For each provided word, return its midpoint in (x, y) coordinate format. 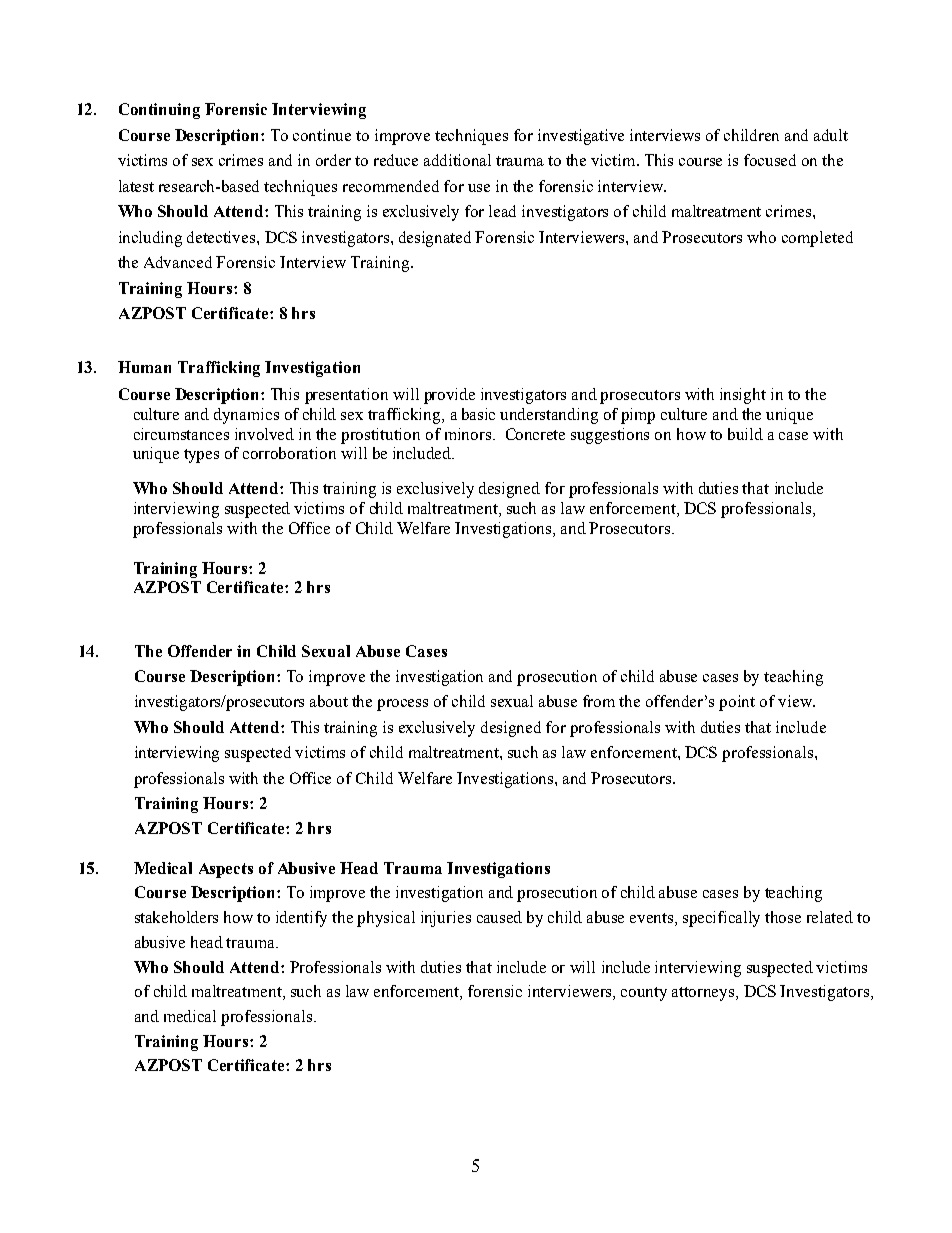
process (402, 705)
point (737, 703)
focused (770, 160)
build (745, 434)
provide (449, 396)
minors (469, 434)
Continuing (159, 111)
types (201, 456)
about (329, 701)
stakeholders (176, 917)
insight (743, 396)
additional (457, 160)
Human (144, 367)
